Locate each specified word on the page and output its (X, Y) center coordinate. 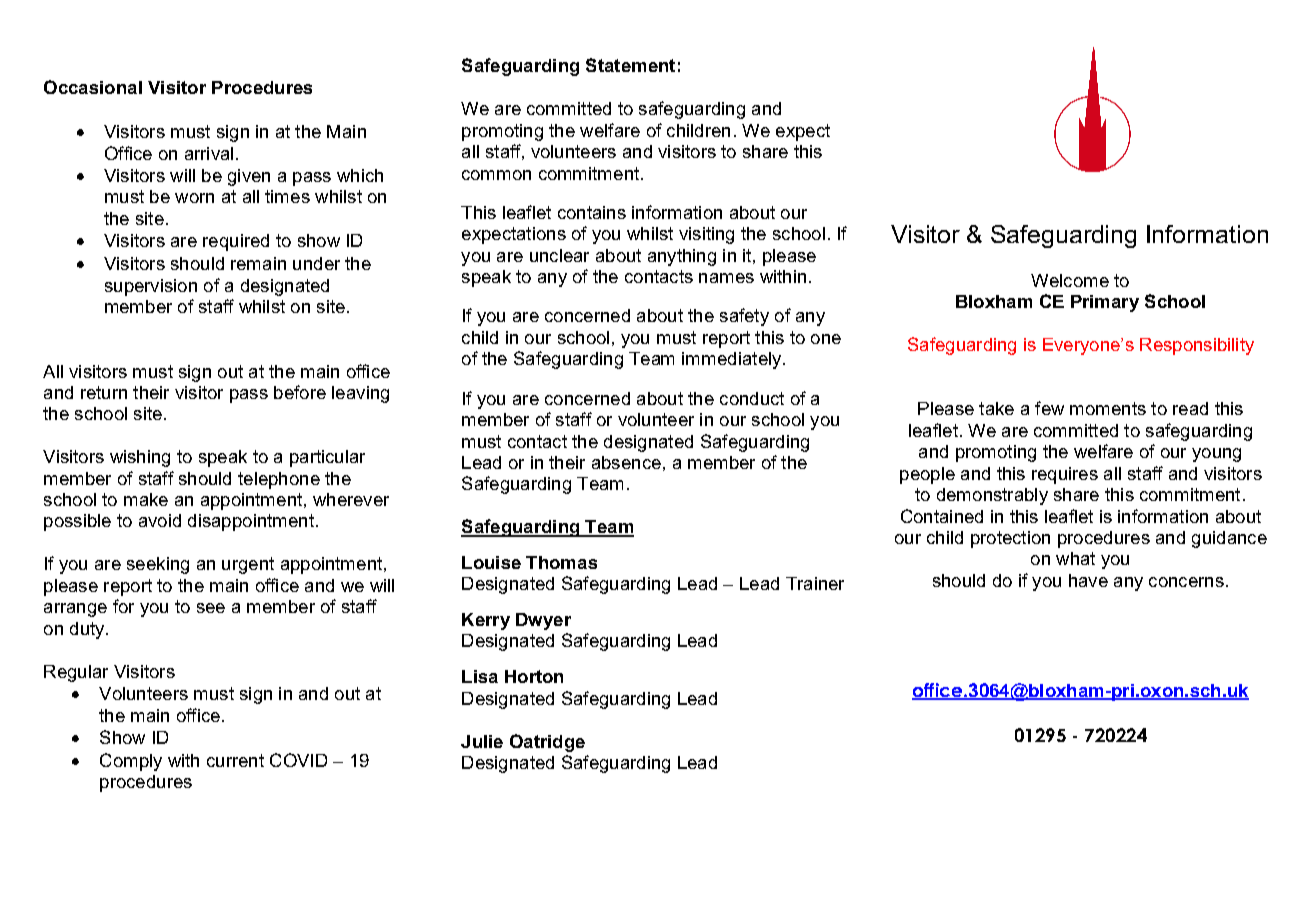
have (1088, 580)
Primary (1105, 303)
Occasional (93, 87)
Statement (630, 65)
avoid (160, 520)
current (235, 760)
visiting (706, 235)
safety (744, 317)
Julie (482, 741)
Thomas (561, 562)
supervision (151, 287)
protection (1010, 539)
